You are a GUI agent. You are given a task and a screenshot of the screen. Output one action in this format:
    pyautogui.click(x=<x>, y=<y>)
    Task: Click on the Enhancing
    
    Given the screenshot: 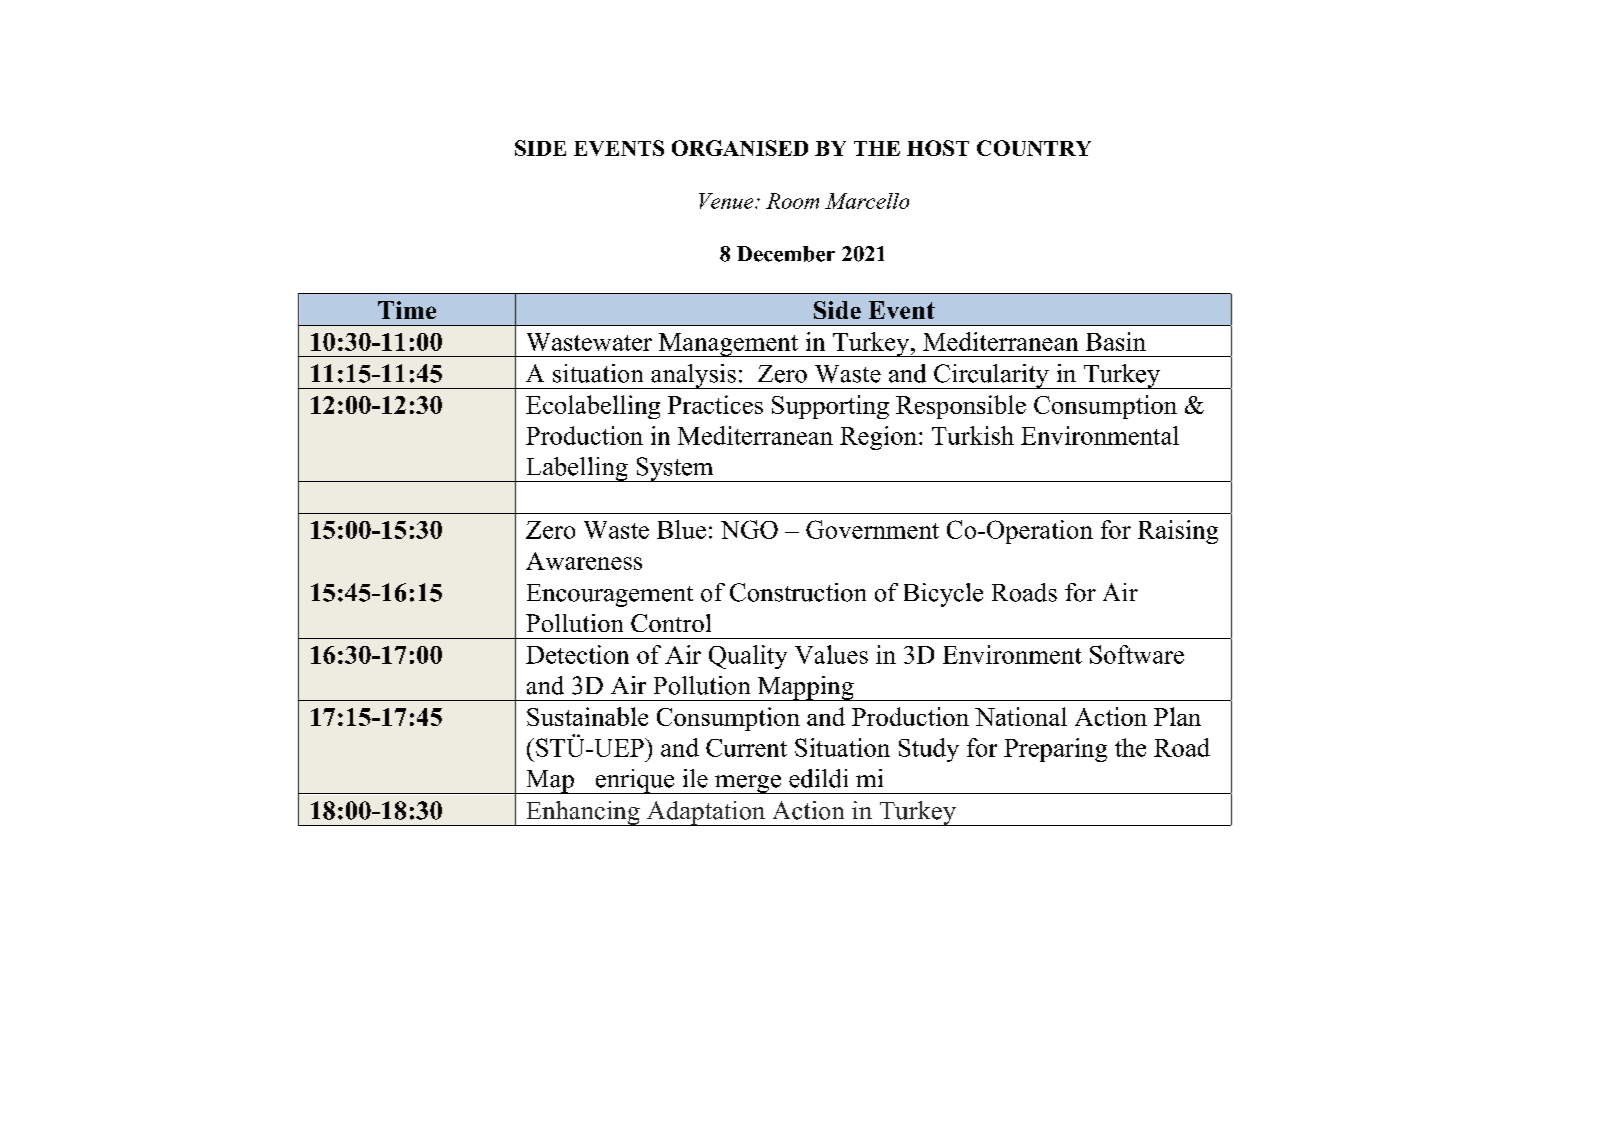 What is the action you would take?
    pyautogui.click(x=583, y=813)
